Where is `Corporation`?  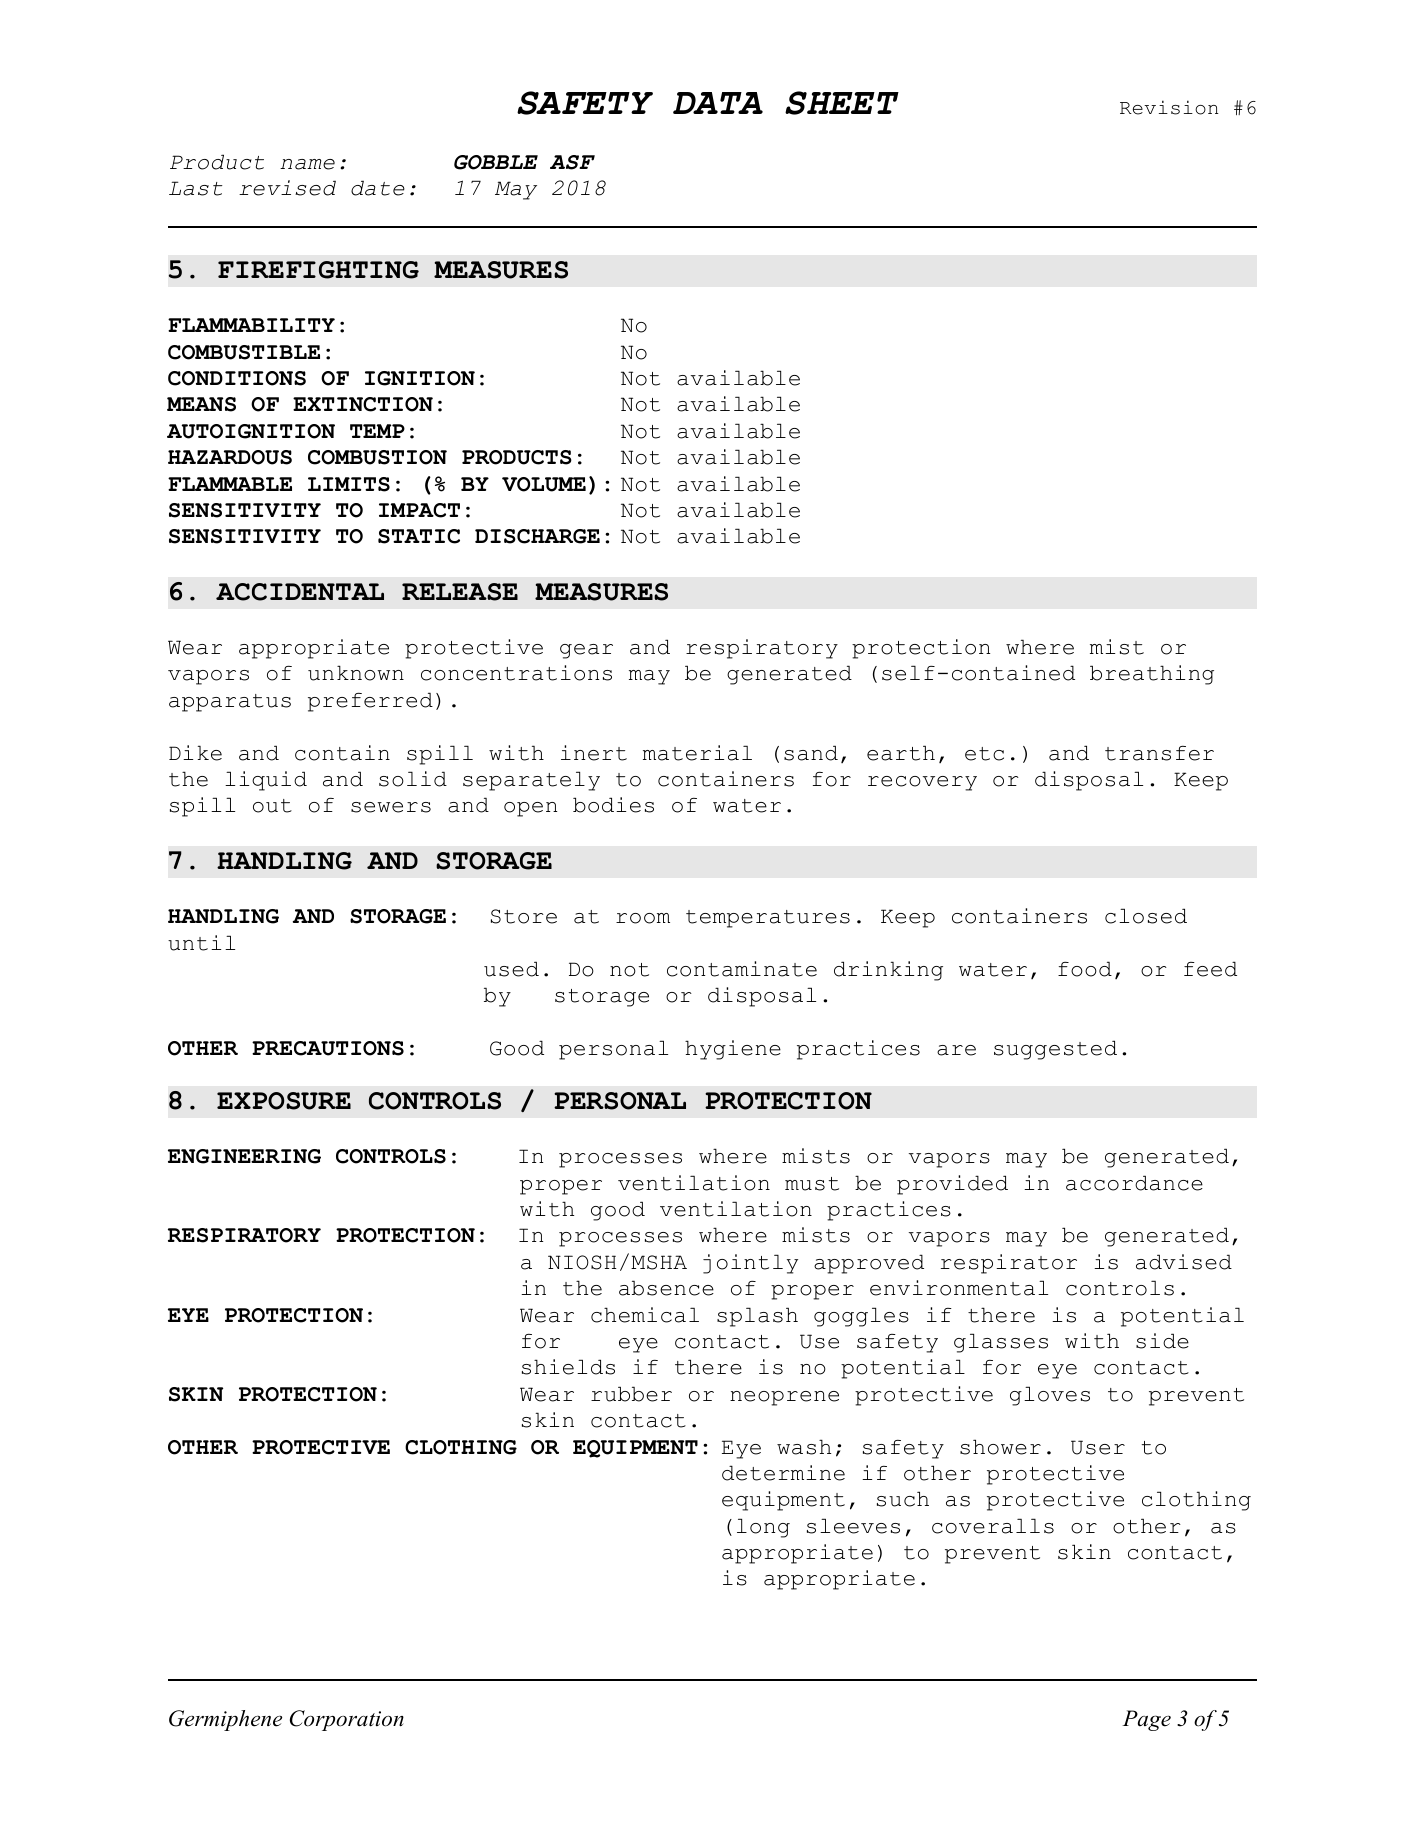
Corporation is located at coordinates (347, 1720).
